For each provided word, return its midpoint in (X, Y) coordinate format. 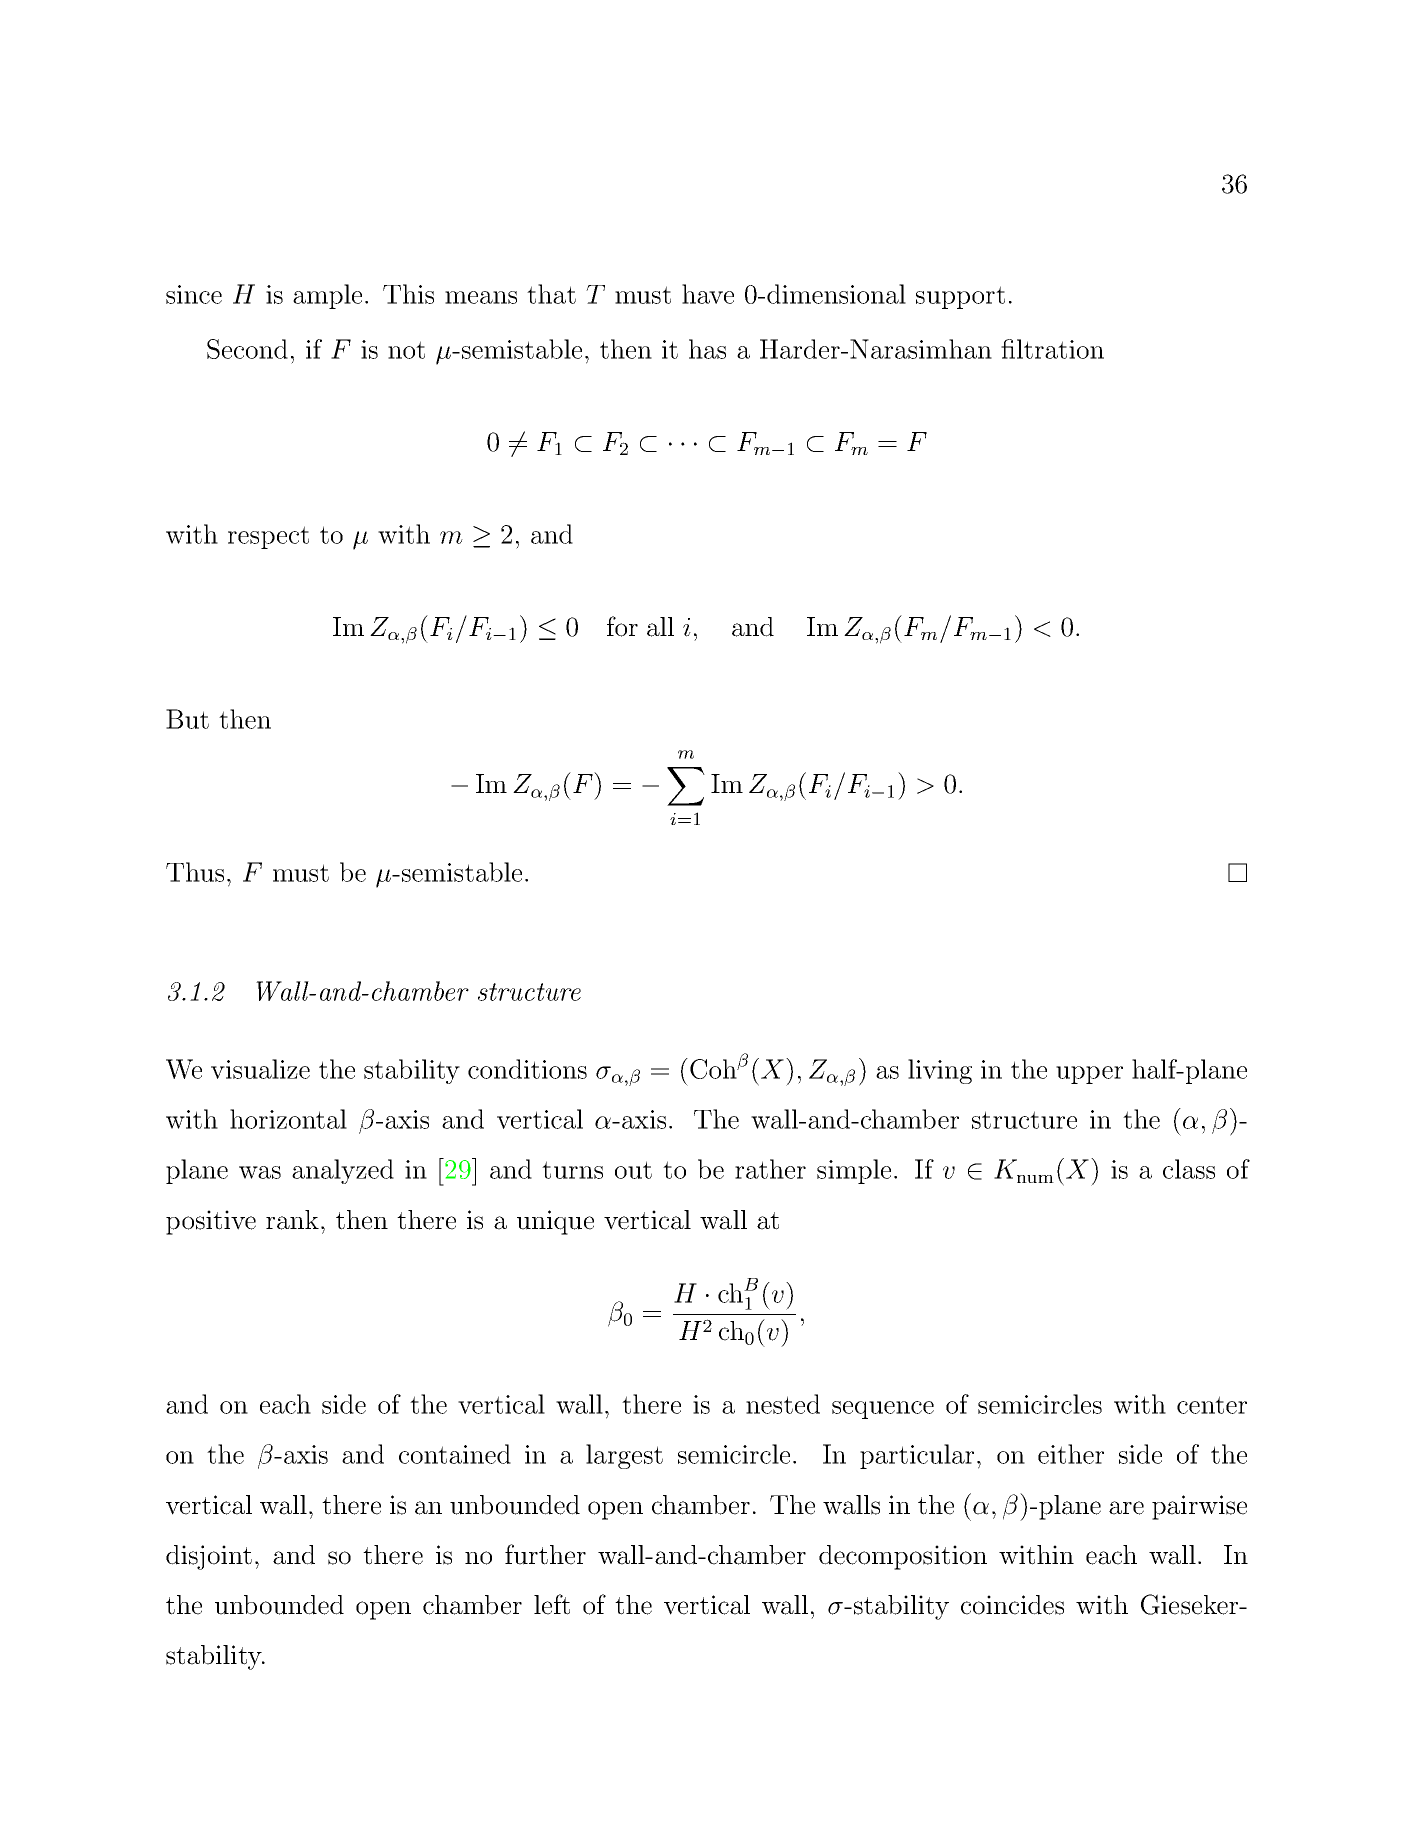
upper (1089, 1075)
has (707, 349)
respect (268, 537)
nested (783, 1404)
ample (327, 296)
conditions (527, 1069)
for (622, 626)
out (633, 1170)
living (940, 1071)
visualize (260, 1069)
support (960, 297)
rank (292, 1220)
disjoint (209, 1557)
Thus (195, 872)
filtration (1052, 349)
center (1212, 1405)
